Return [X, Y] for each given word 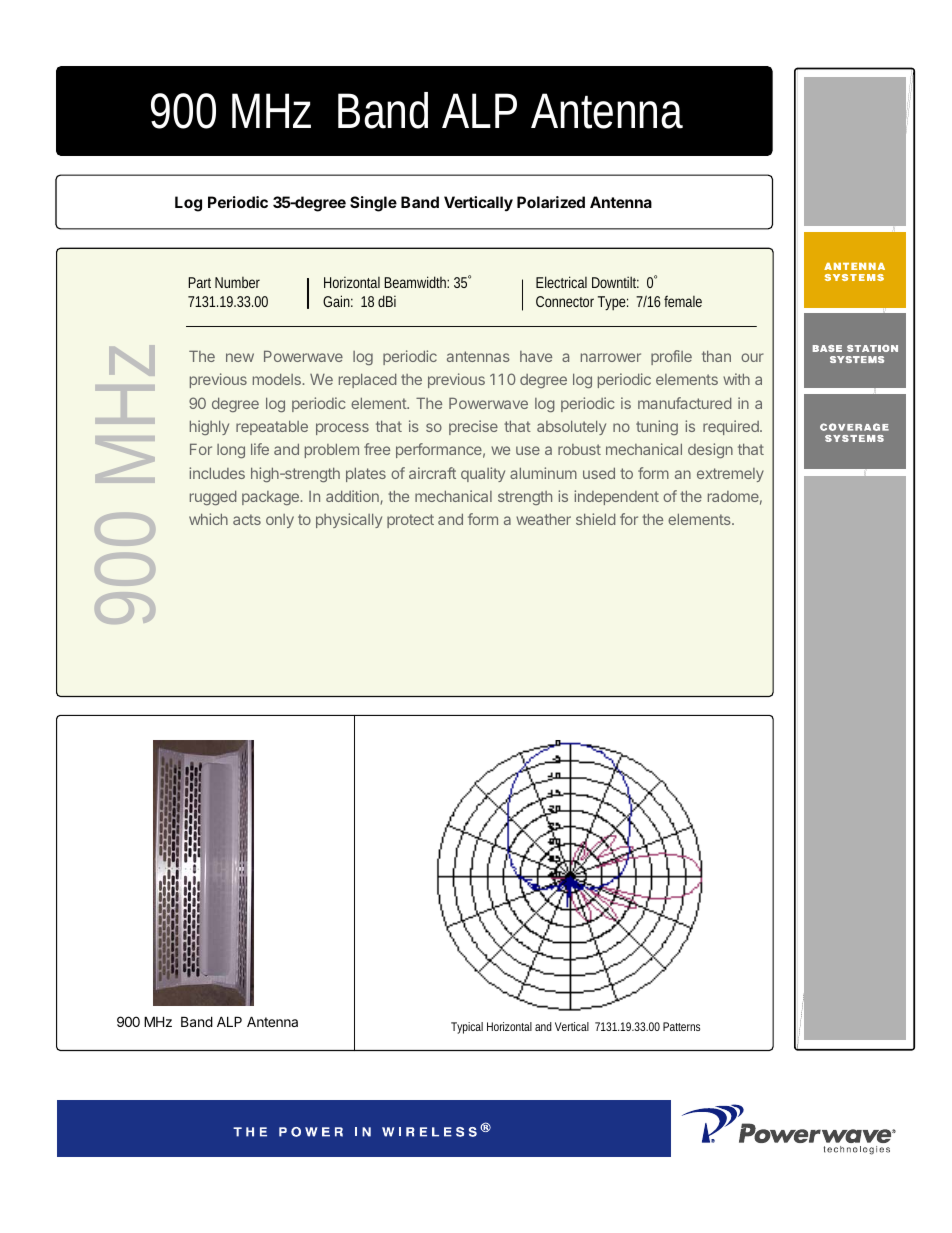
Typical [467, 1028]
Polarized [551, 202]
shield [595, 519]
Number [237, 282]
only [280, 521]
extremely [730, 475]
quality [483, 474]
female [683, 301]
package [270, 498]
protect [410, 521]
